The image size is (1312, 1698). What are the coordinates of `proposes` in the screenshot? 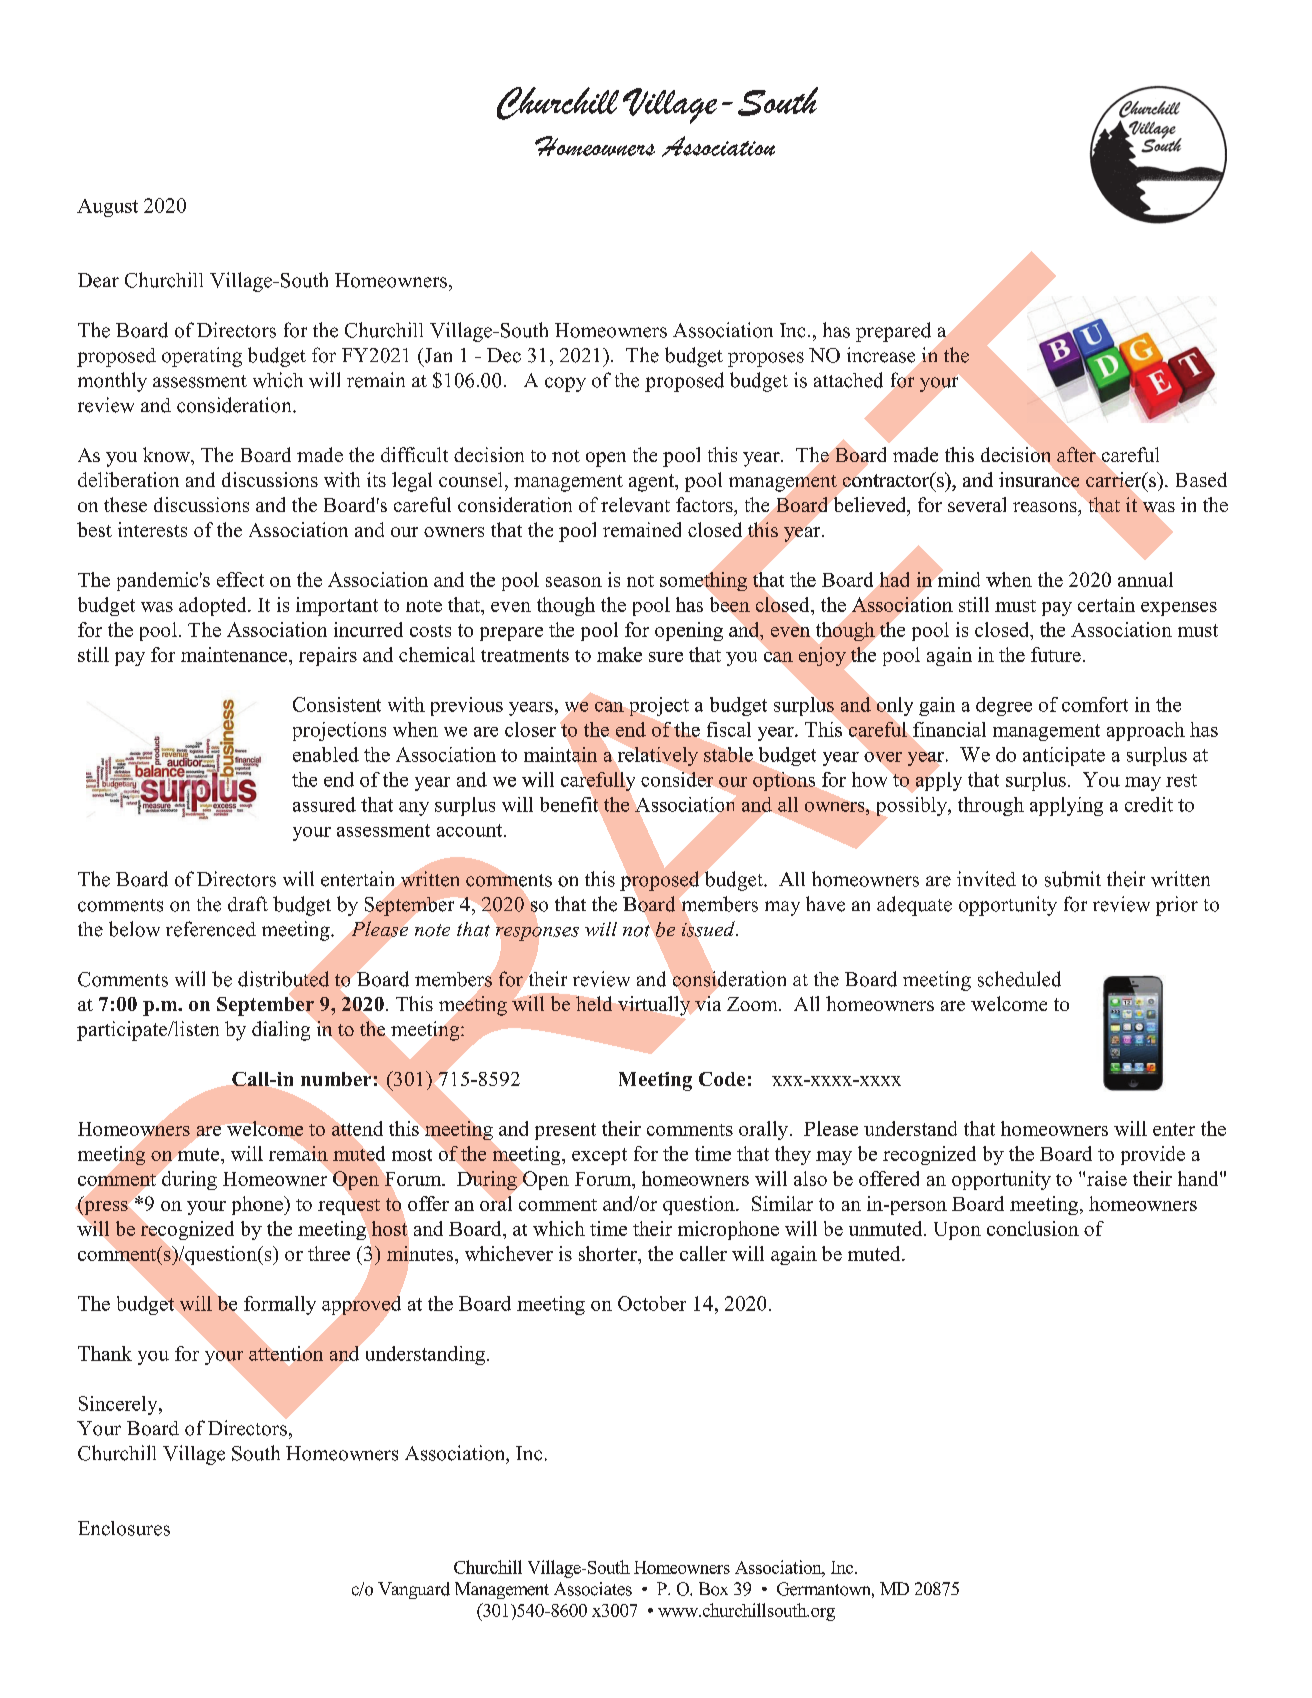 It's located at (766, 359).
